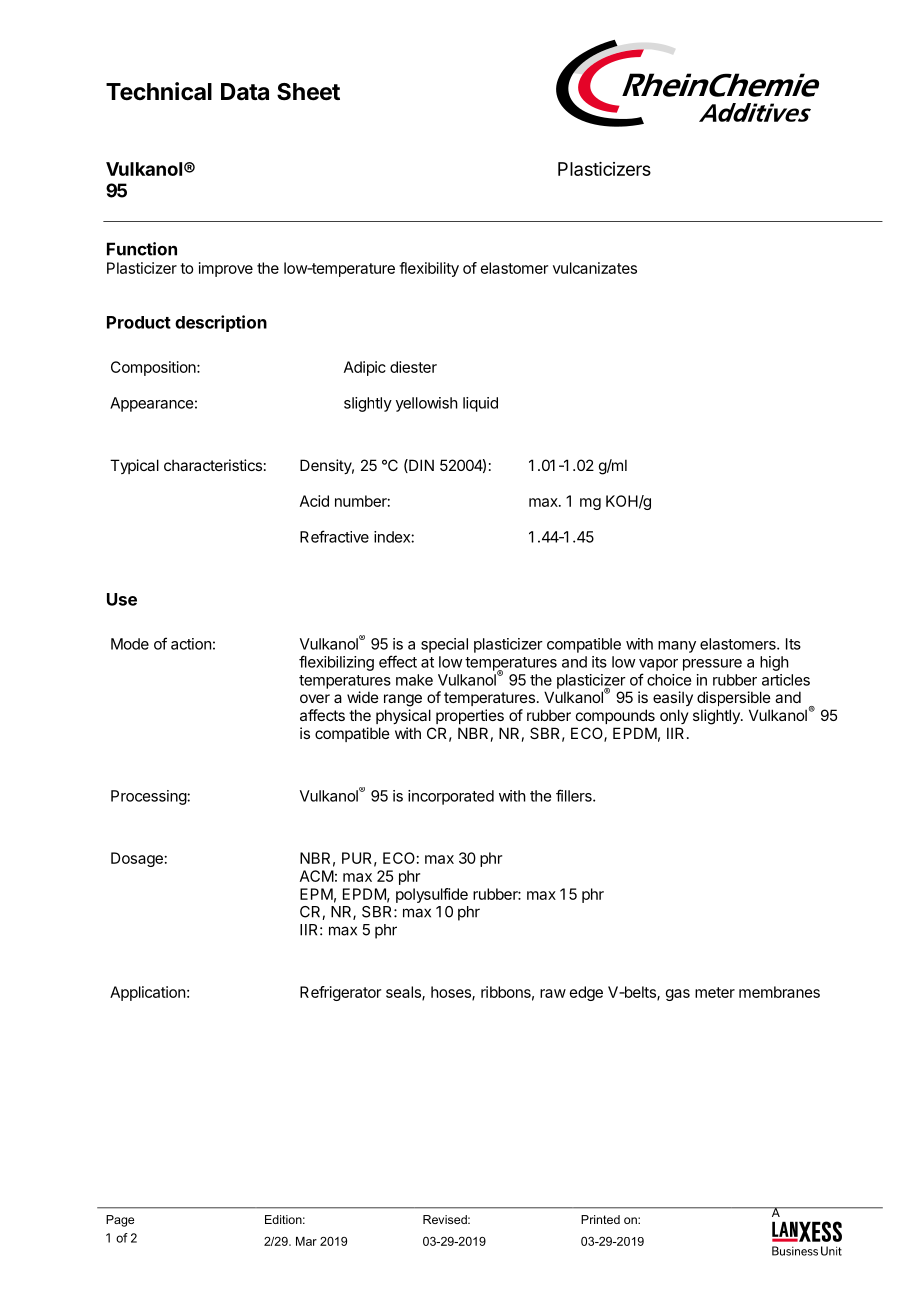 The width and height of the document is (924, 1308). I want to click on Page, so click(120, 1221).
